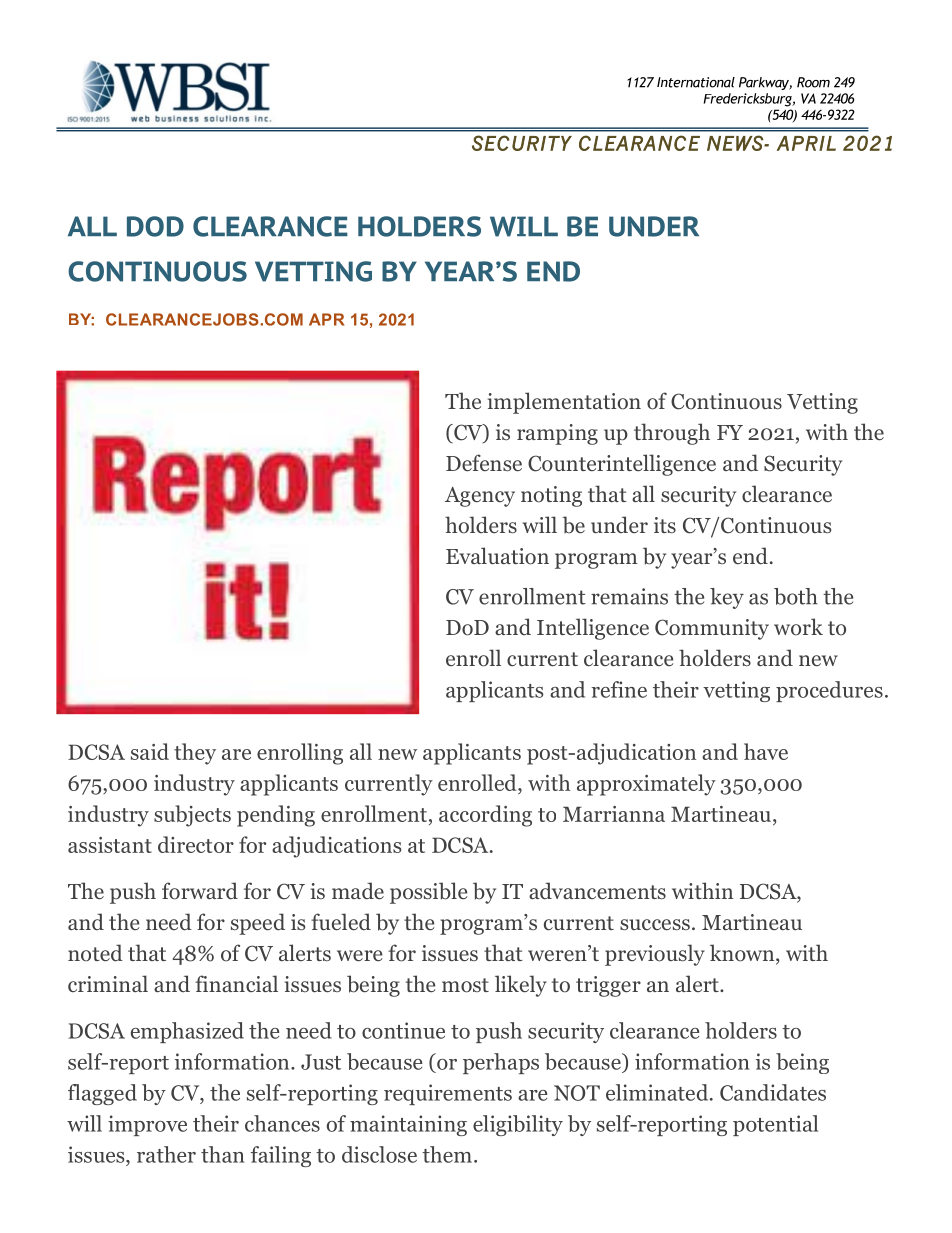 This screenshot has width=952, height=1233. I want to click on through, so click(672, 434).
